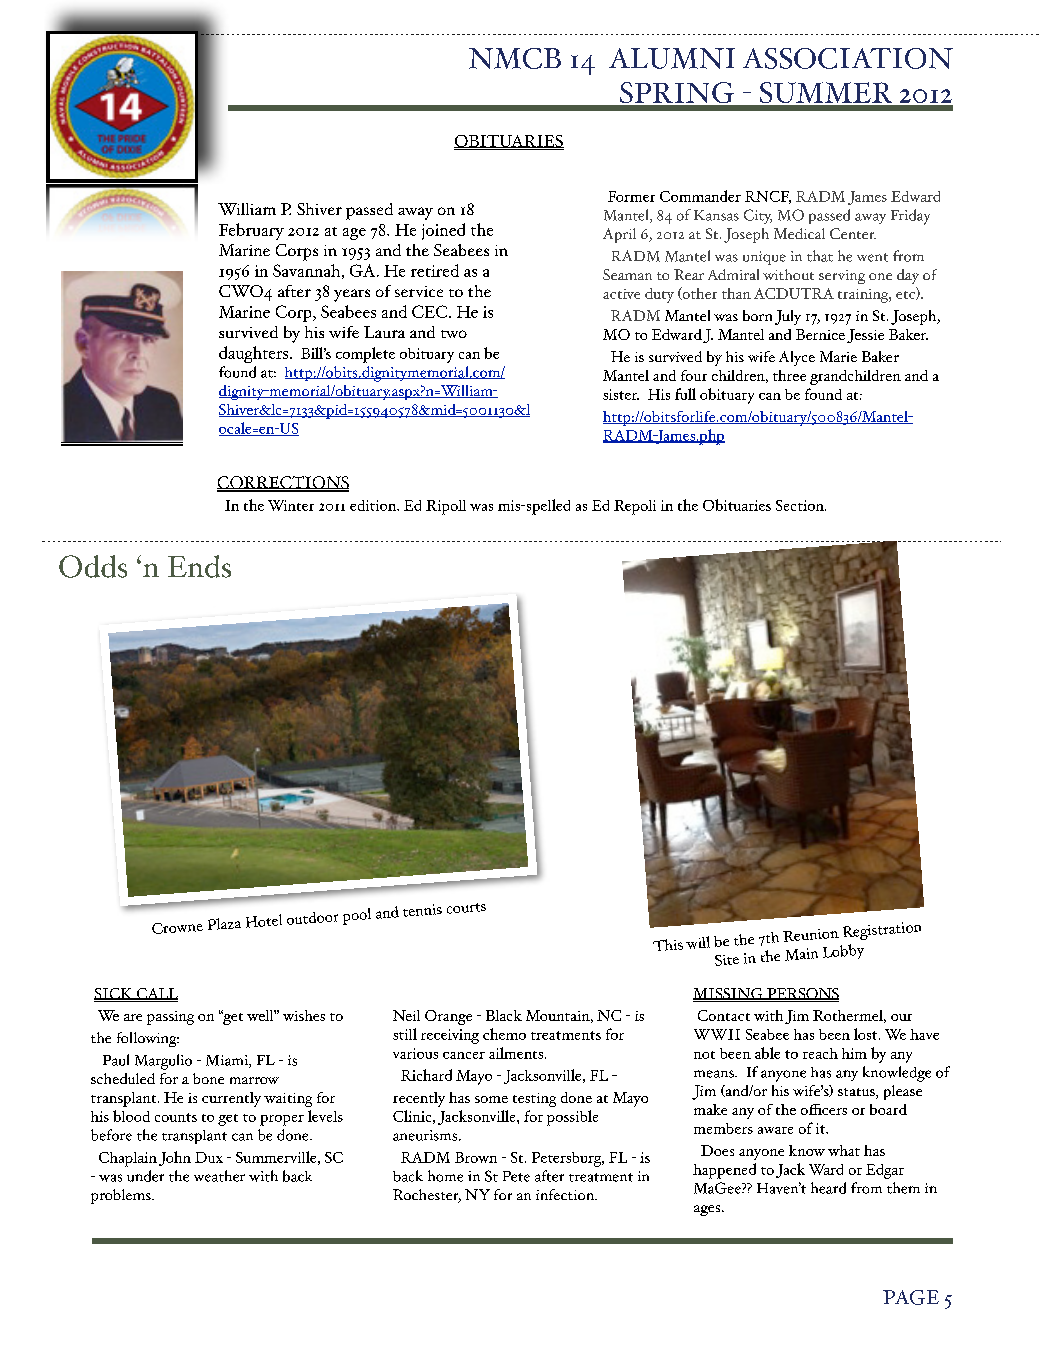 This page has height=1352, width=1045. Describe the element at coordinates (251, 231) in the page. I see `February` at that location.
